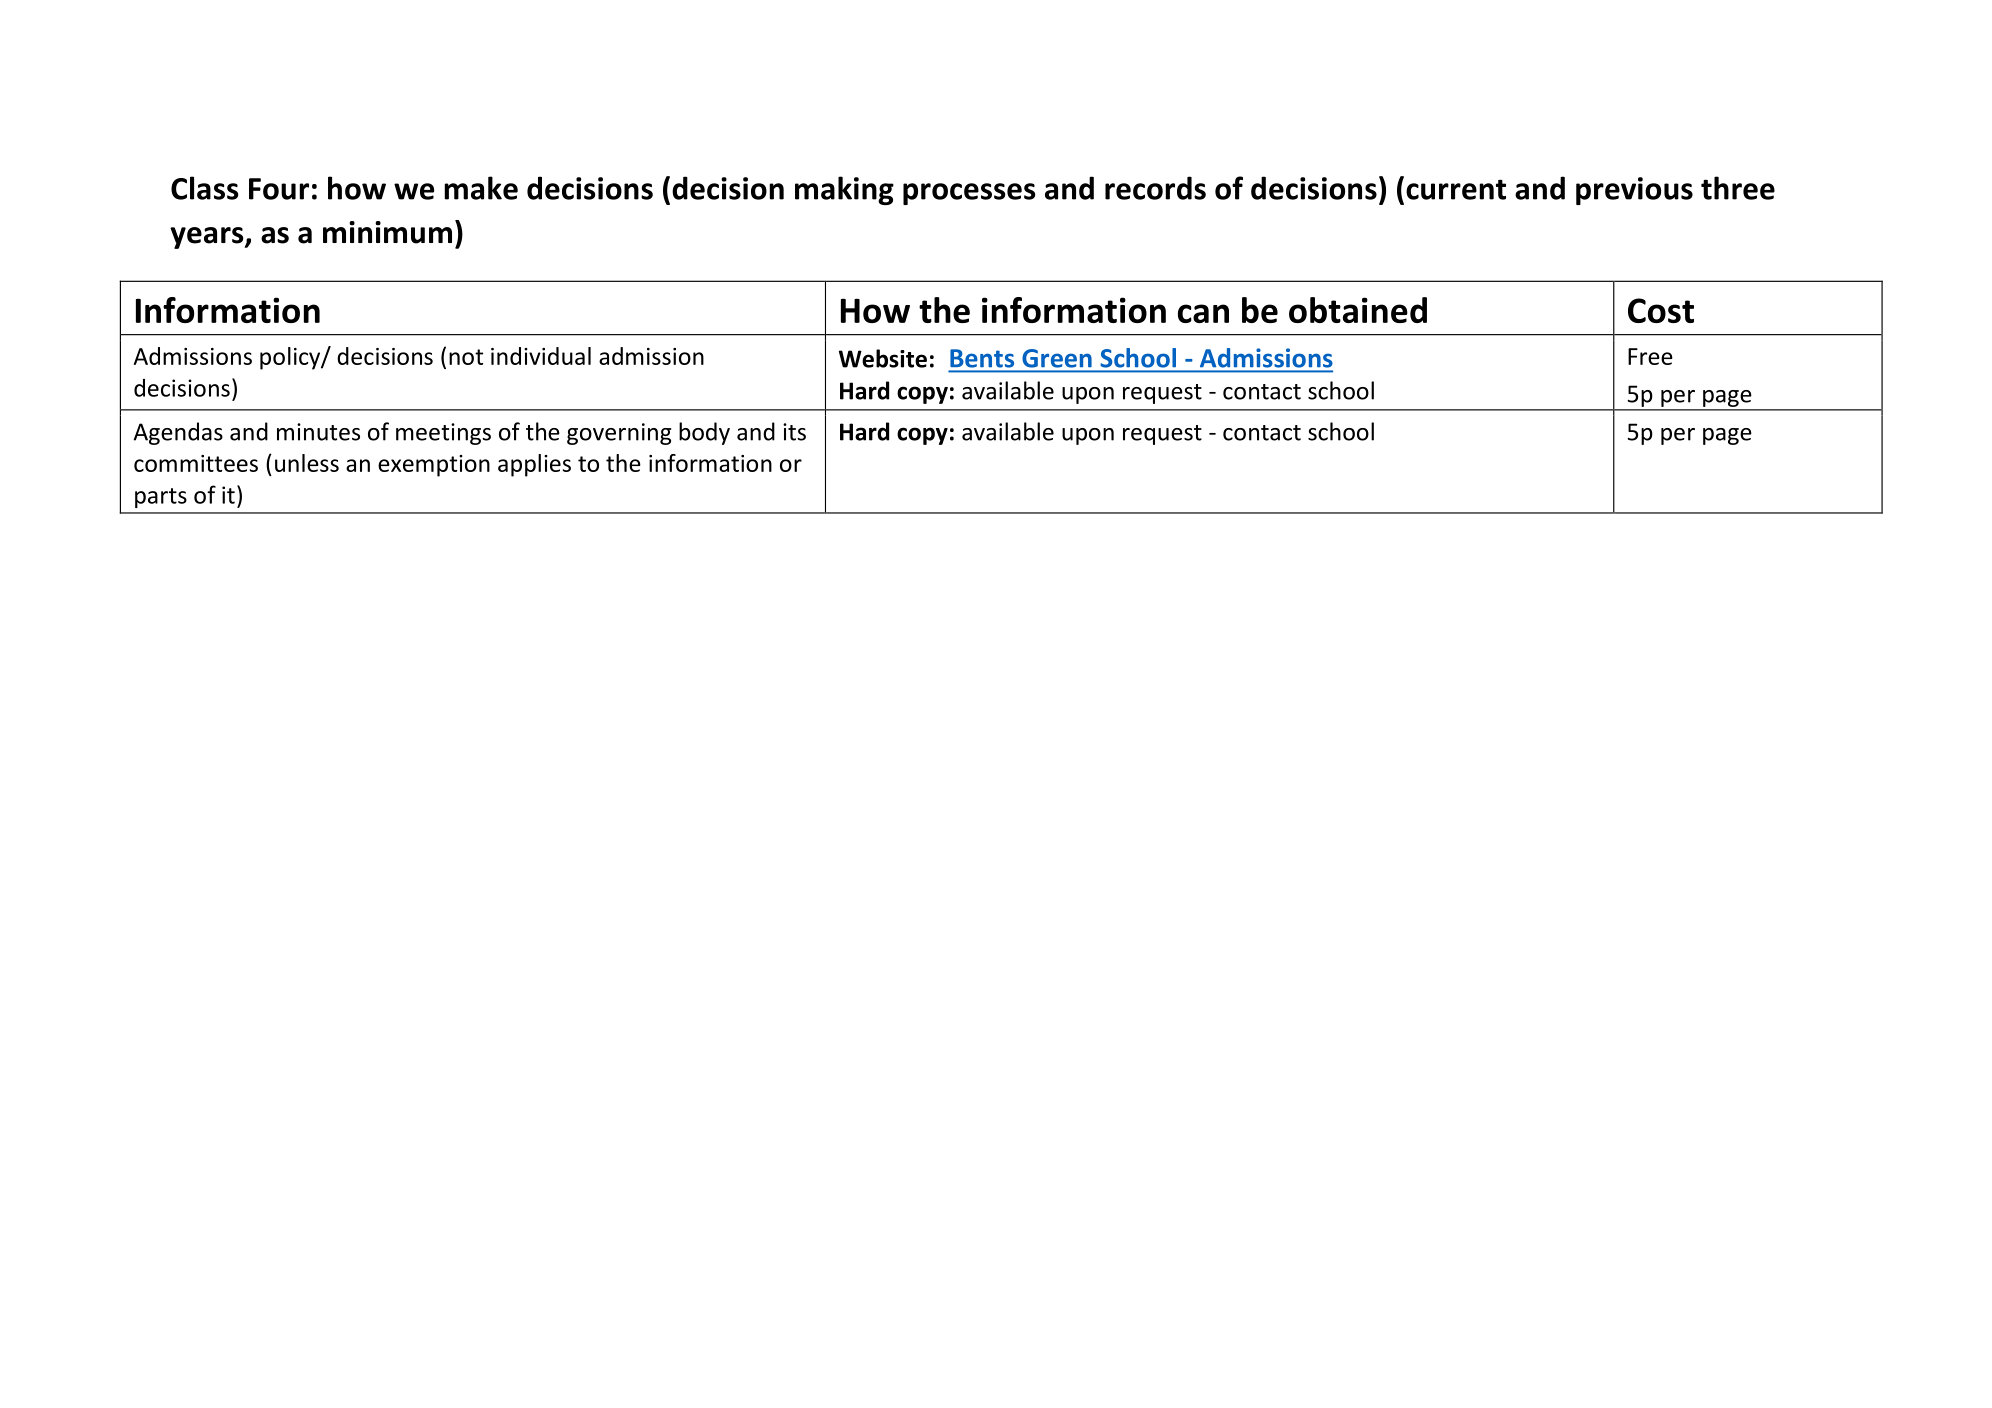 The image size is (1992, 1408). I want to click on Website, so click(883, 358).
